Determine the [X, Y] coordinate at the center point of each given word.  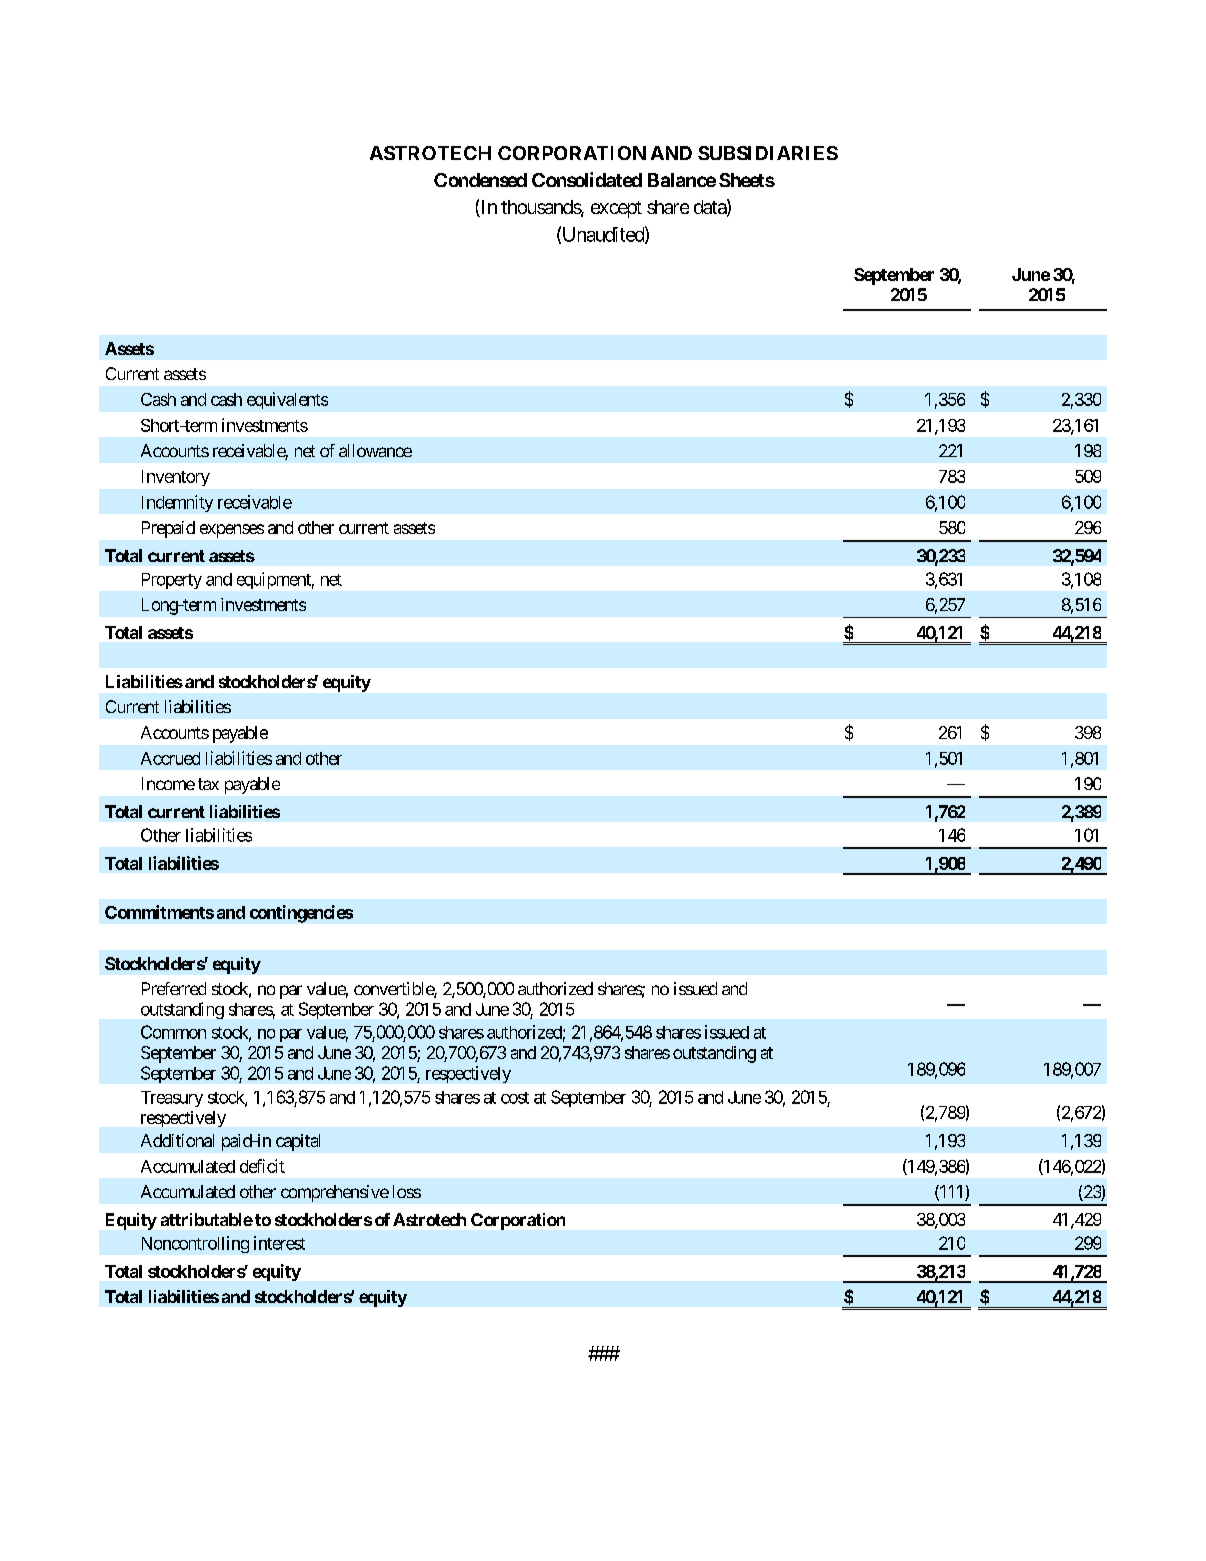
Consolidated [587, 179]
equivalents [287, 400]
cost [515, 1098]
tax [208, 784]
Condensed [480, 180]
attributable [207, 1219]
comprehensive [335, 1193]
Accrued [170, 758]
